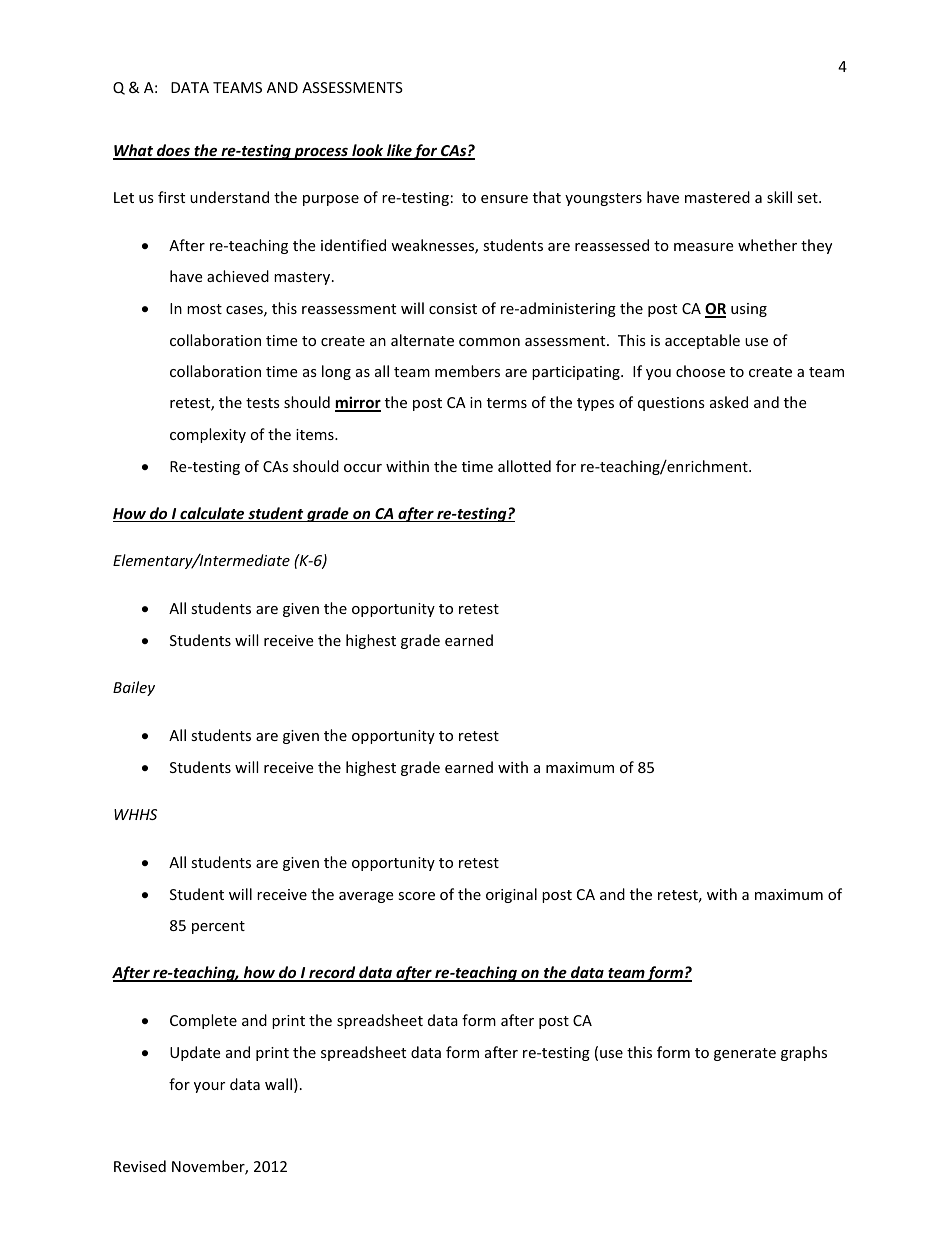 The width and height of the screenshot is (952, 1233). I want to click on Bailey, so click(134, 688).
